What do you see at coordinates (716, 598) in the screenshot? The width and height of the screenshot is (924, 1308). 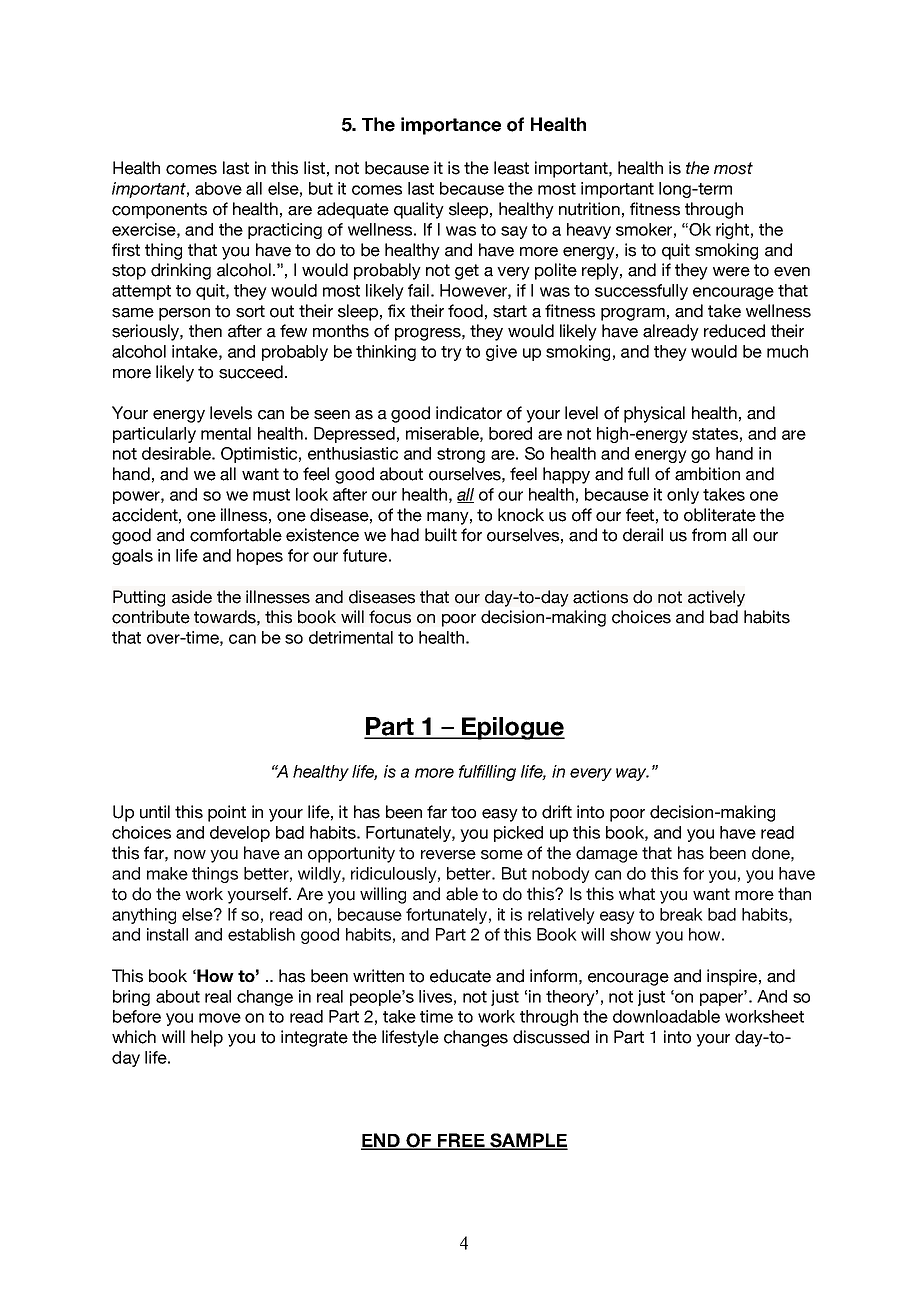 I see `actively` at bounding box center [716, 598].
